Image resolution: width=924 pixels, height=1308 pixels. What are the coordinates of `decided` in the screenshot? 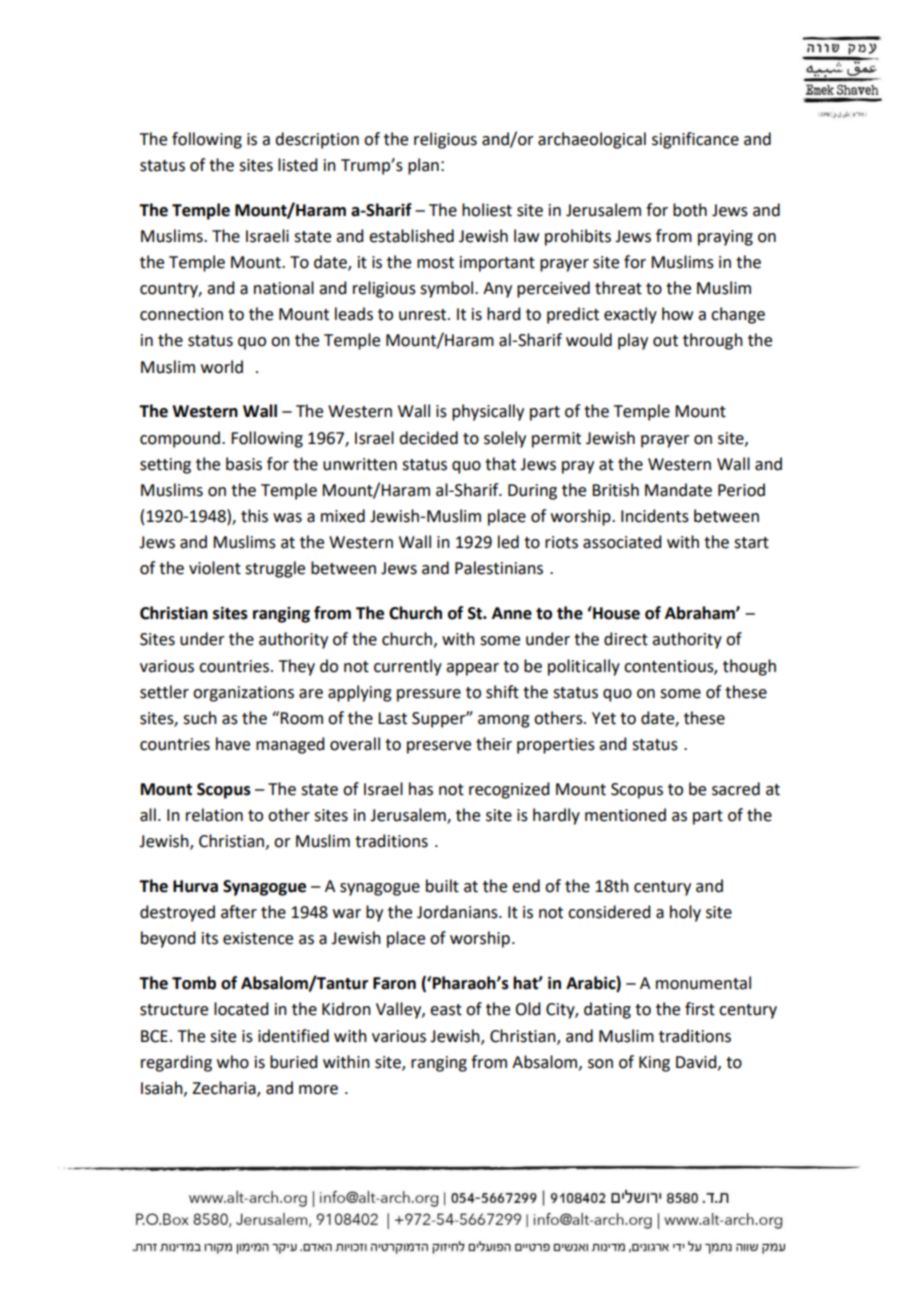 It's located at (428, 438).
